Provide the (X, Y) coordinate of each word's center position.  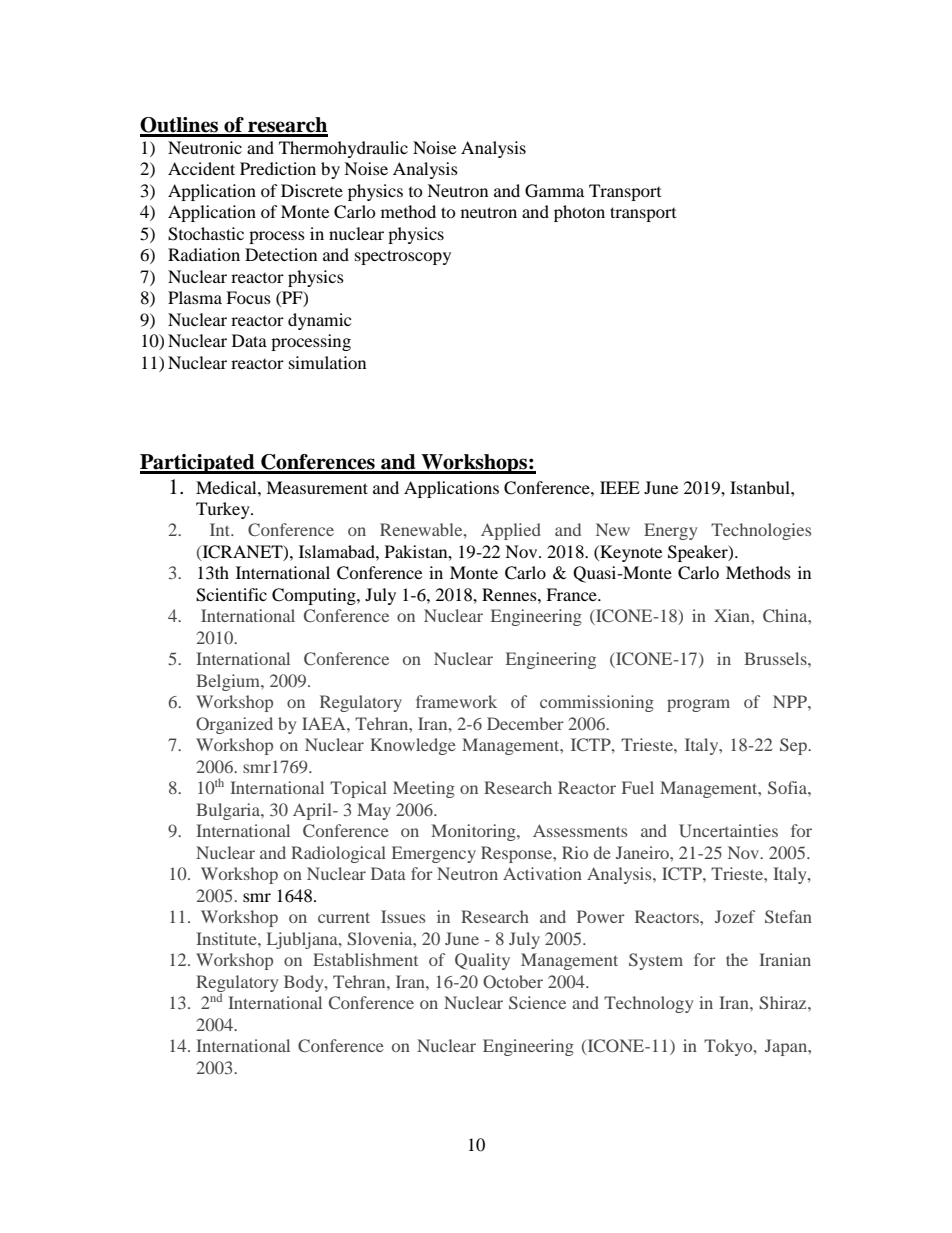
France (572, 594)
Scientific (231, 595)
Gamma (554, 191)
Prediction (278, 168)
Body (305, 983)
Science (537, 1003)
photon (579, 213)
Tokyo (729, 1047)
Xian (733, 615)
